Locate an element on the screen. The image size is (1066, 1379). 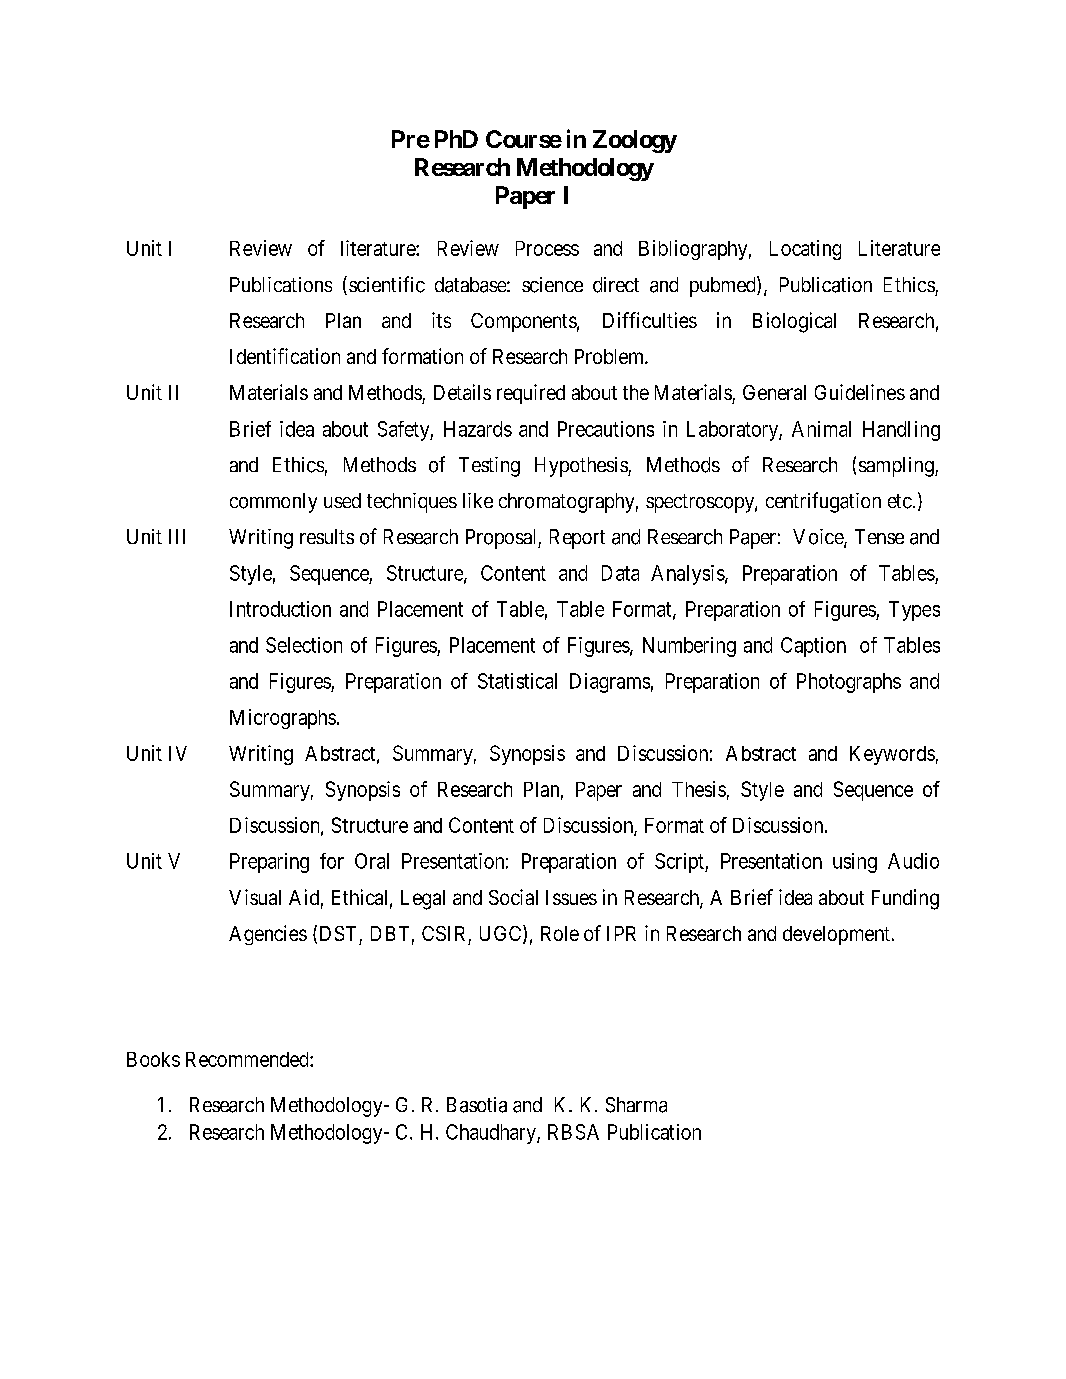
Sharma is located at coordinates (636, 1105).
